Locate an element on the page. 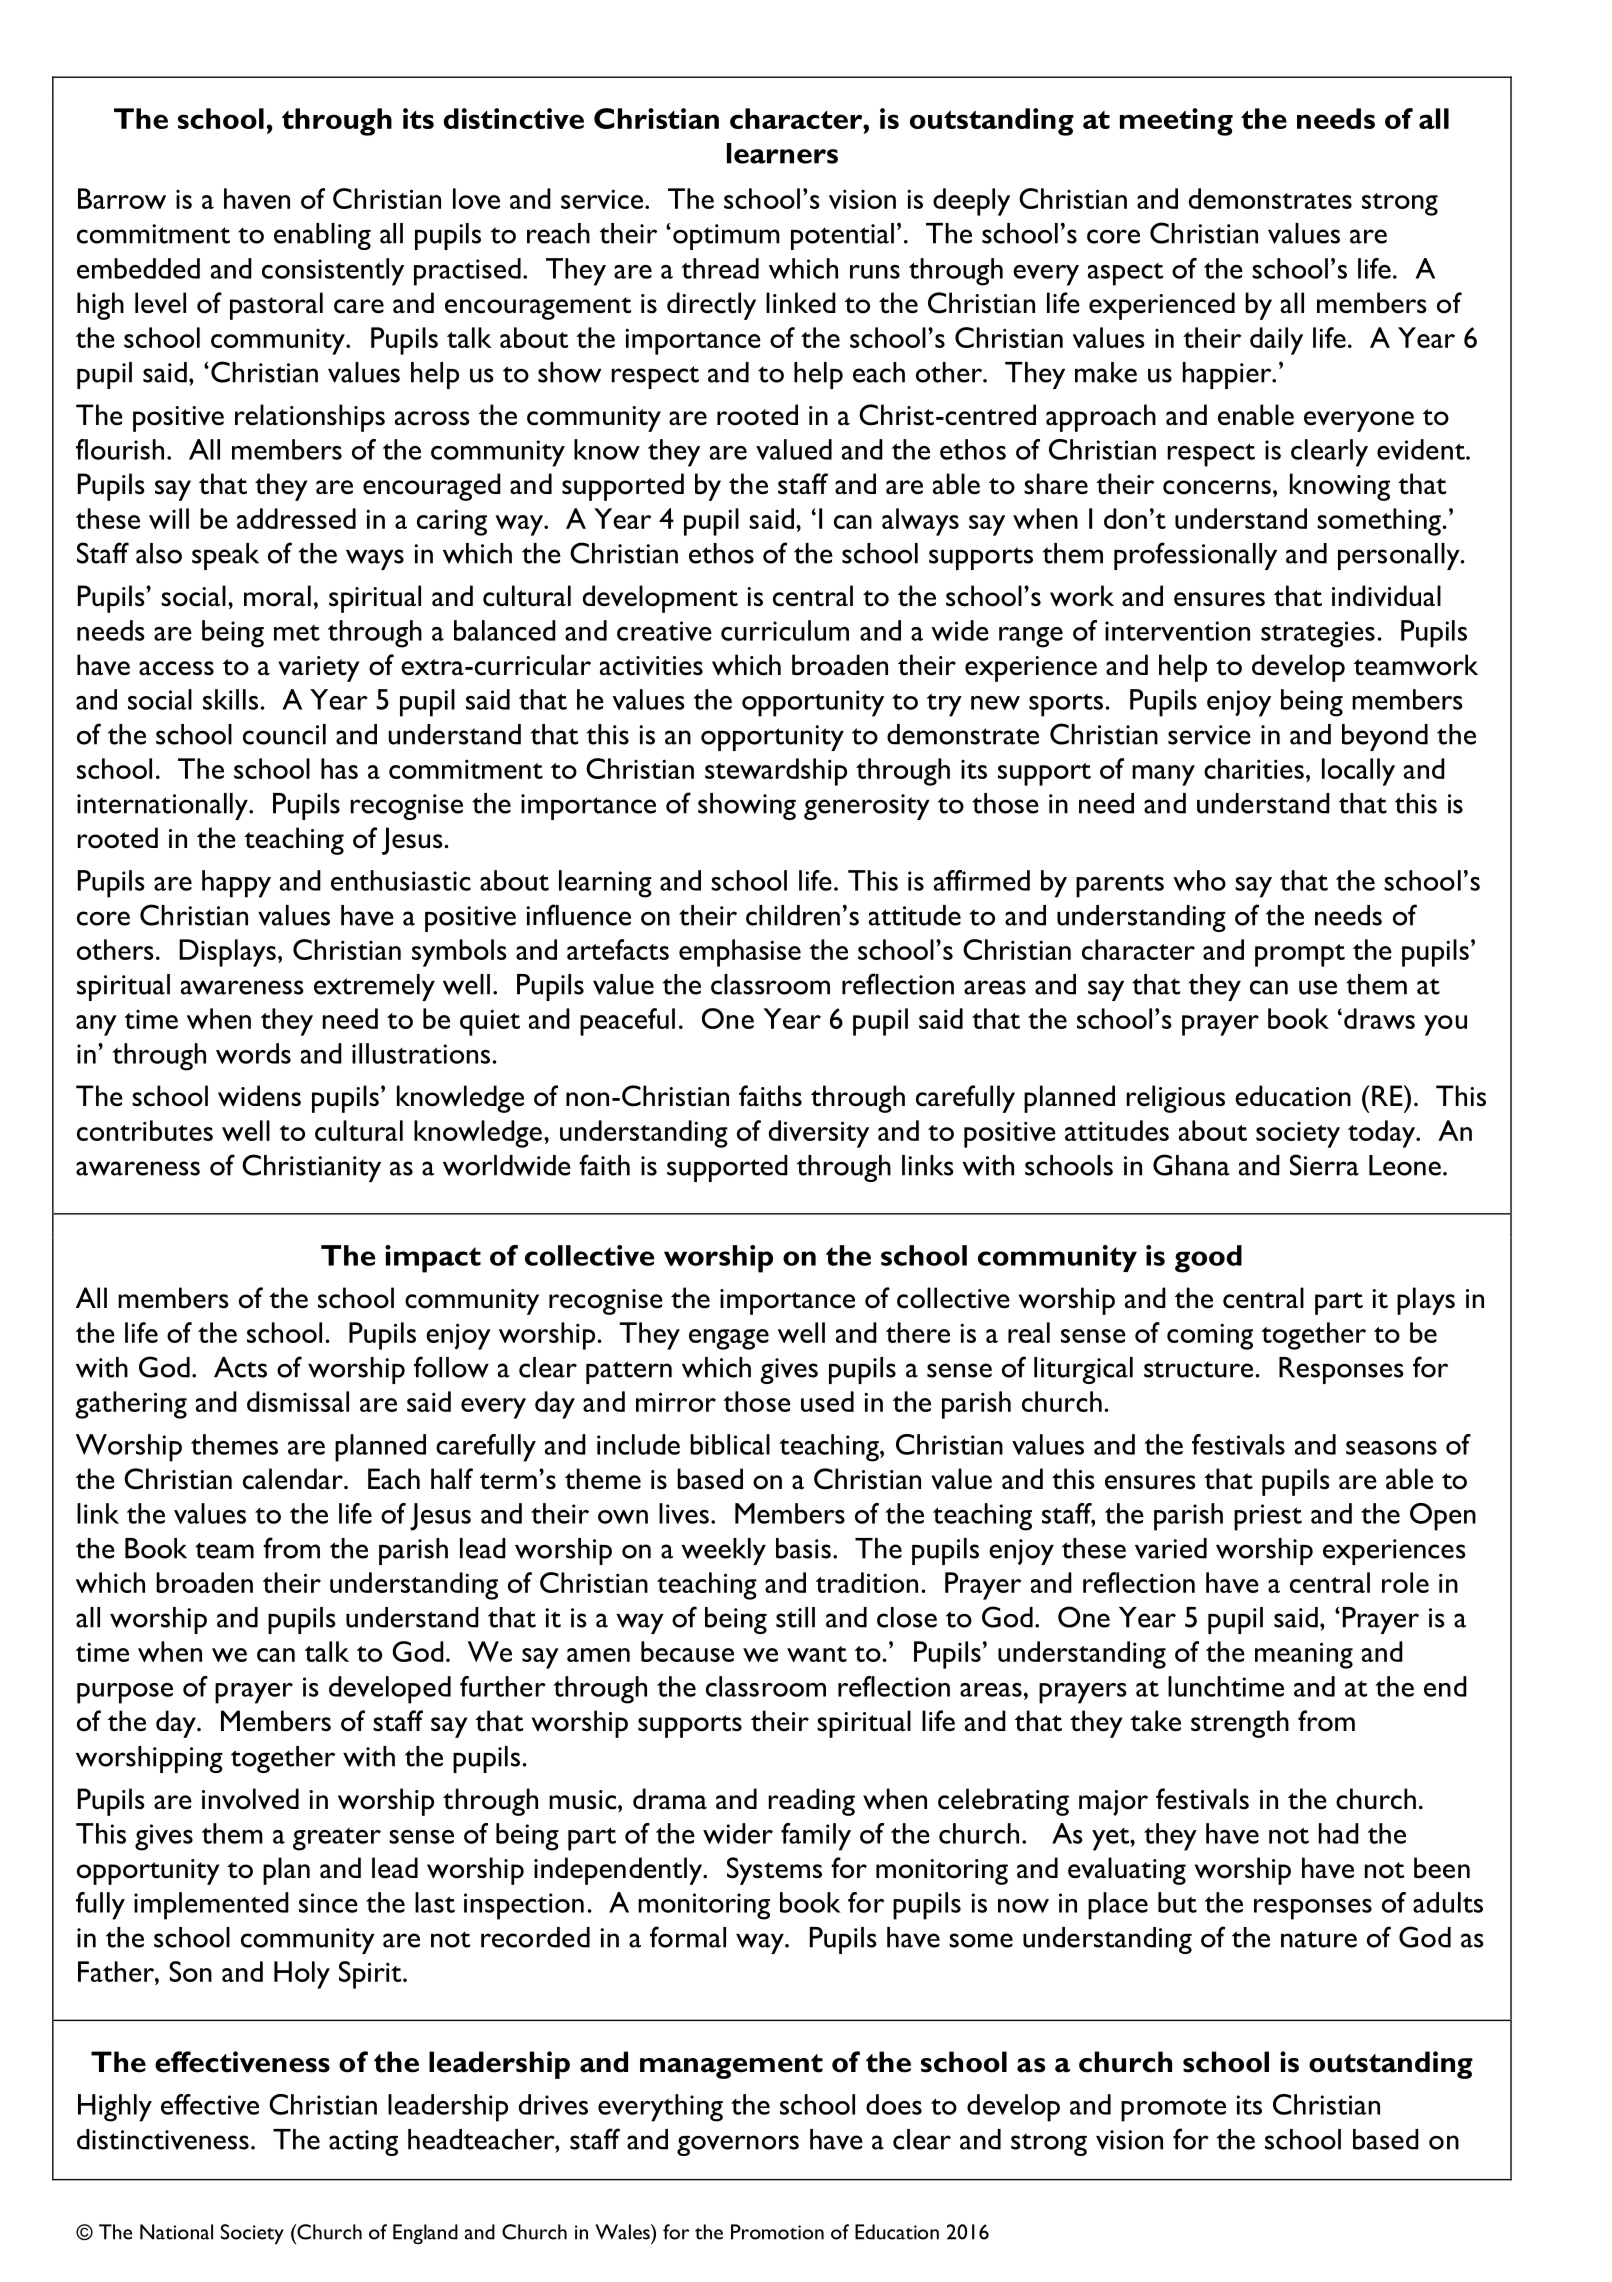 The image size is (1612, 2282). acting is located at coordinates (363, 2143).
